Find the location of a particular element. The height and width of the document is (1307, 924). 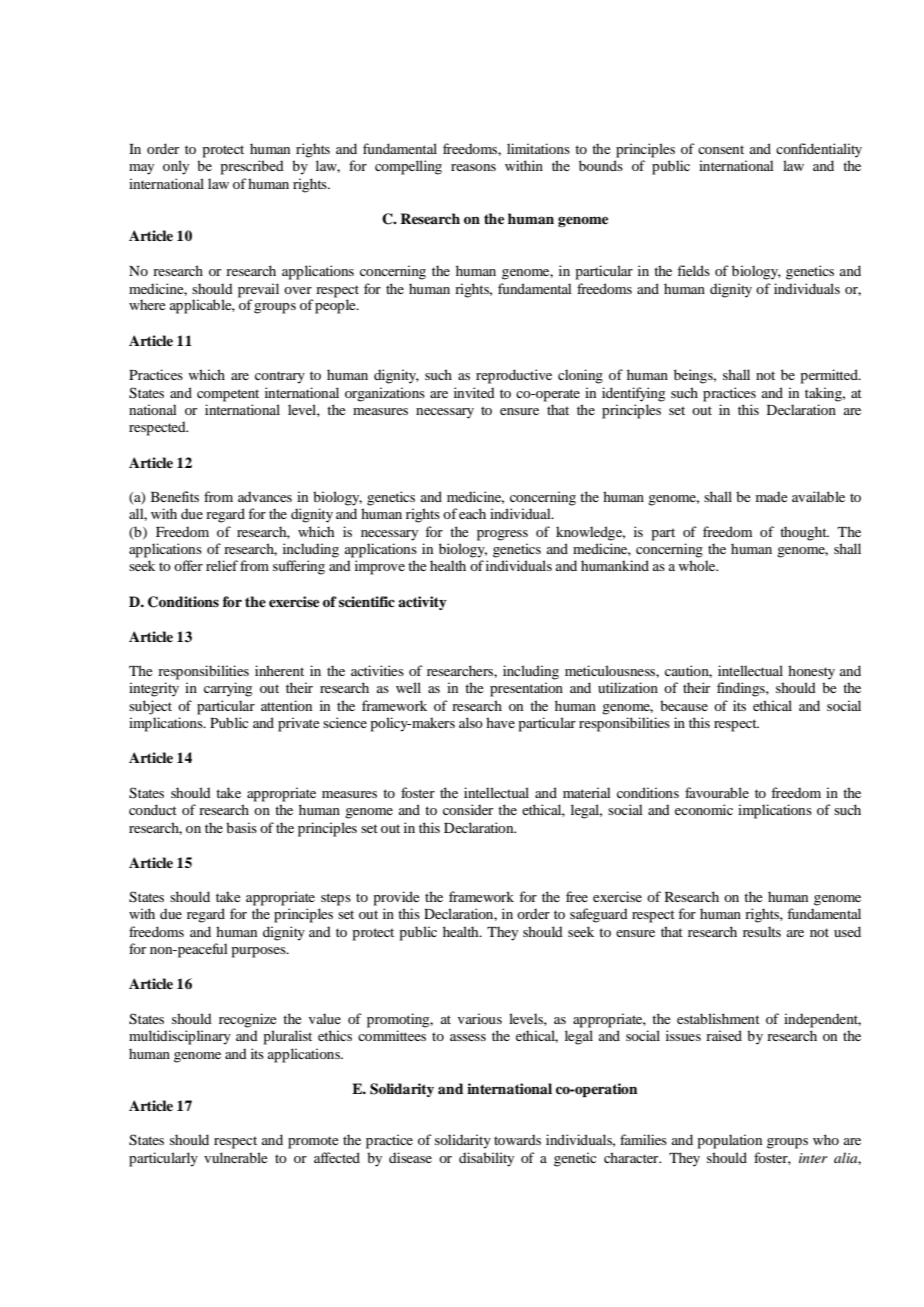

presentation is located at coordinates (526, 689).
